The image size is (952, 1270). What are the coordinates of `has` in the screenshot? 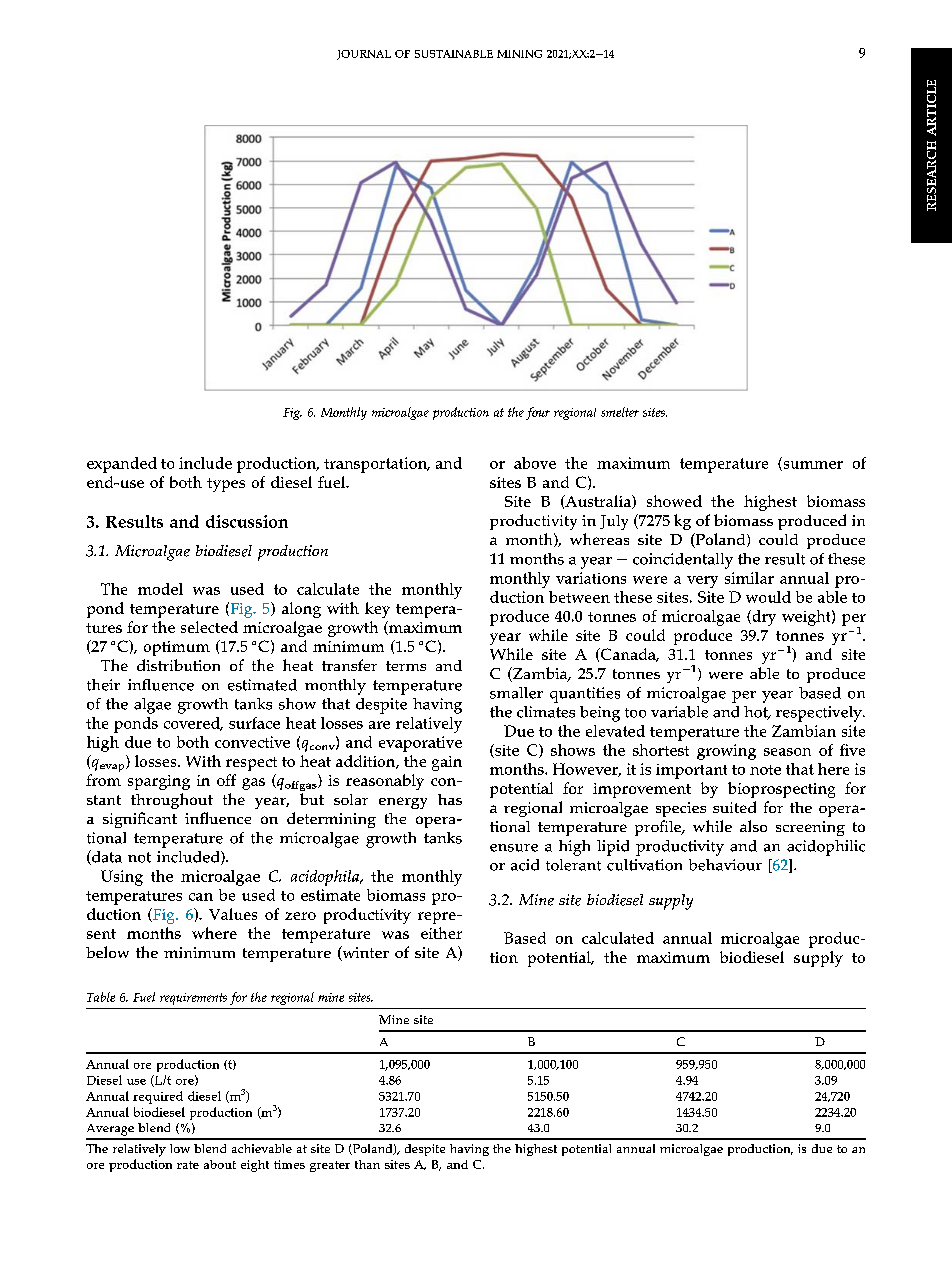 It's located at (450, 799).
